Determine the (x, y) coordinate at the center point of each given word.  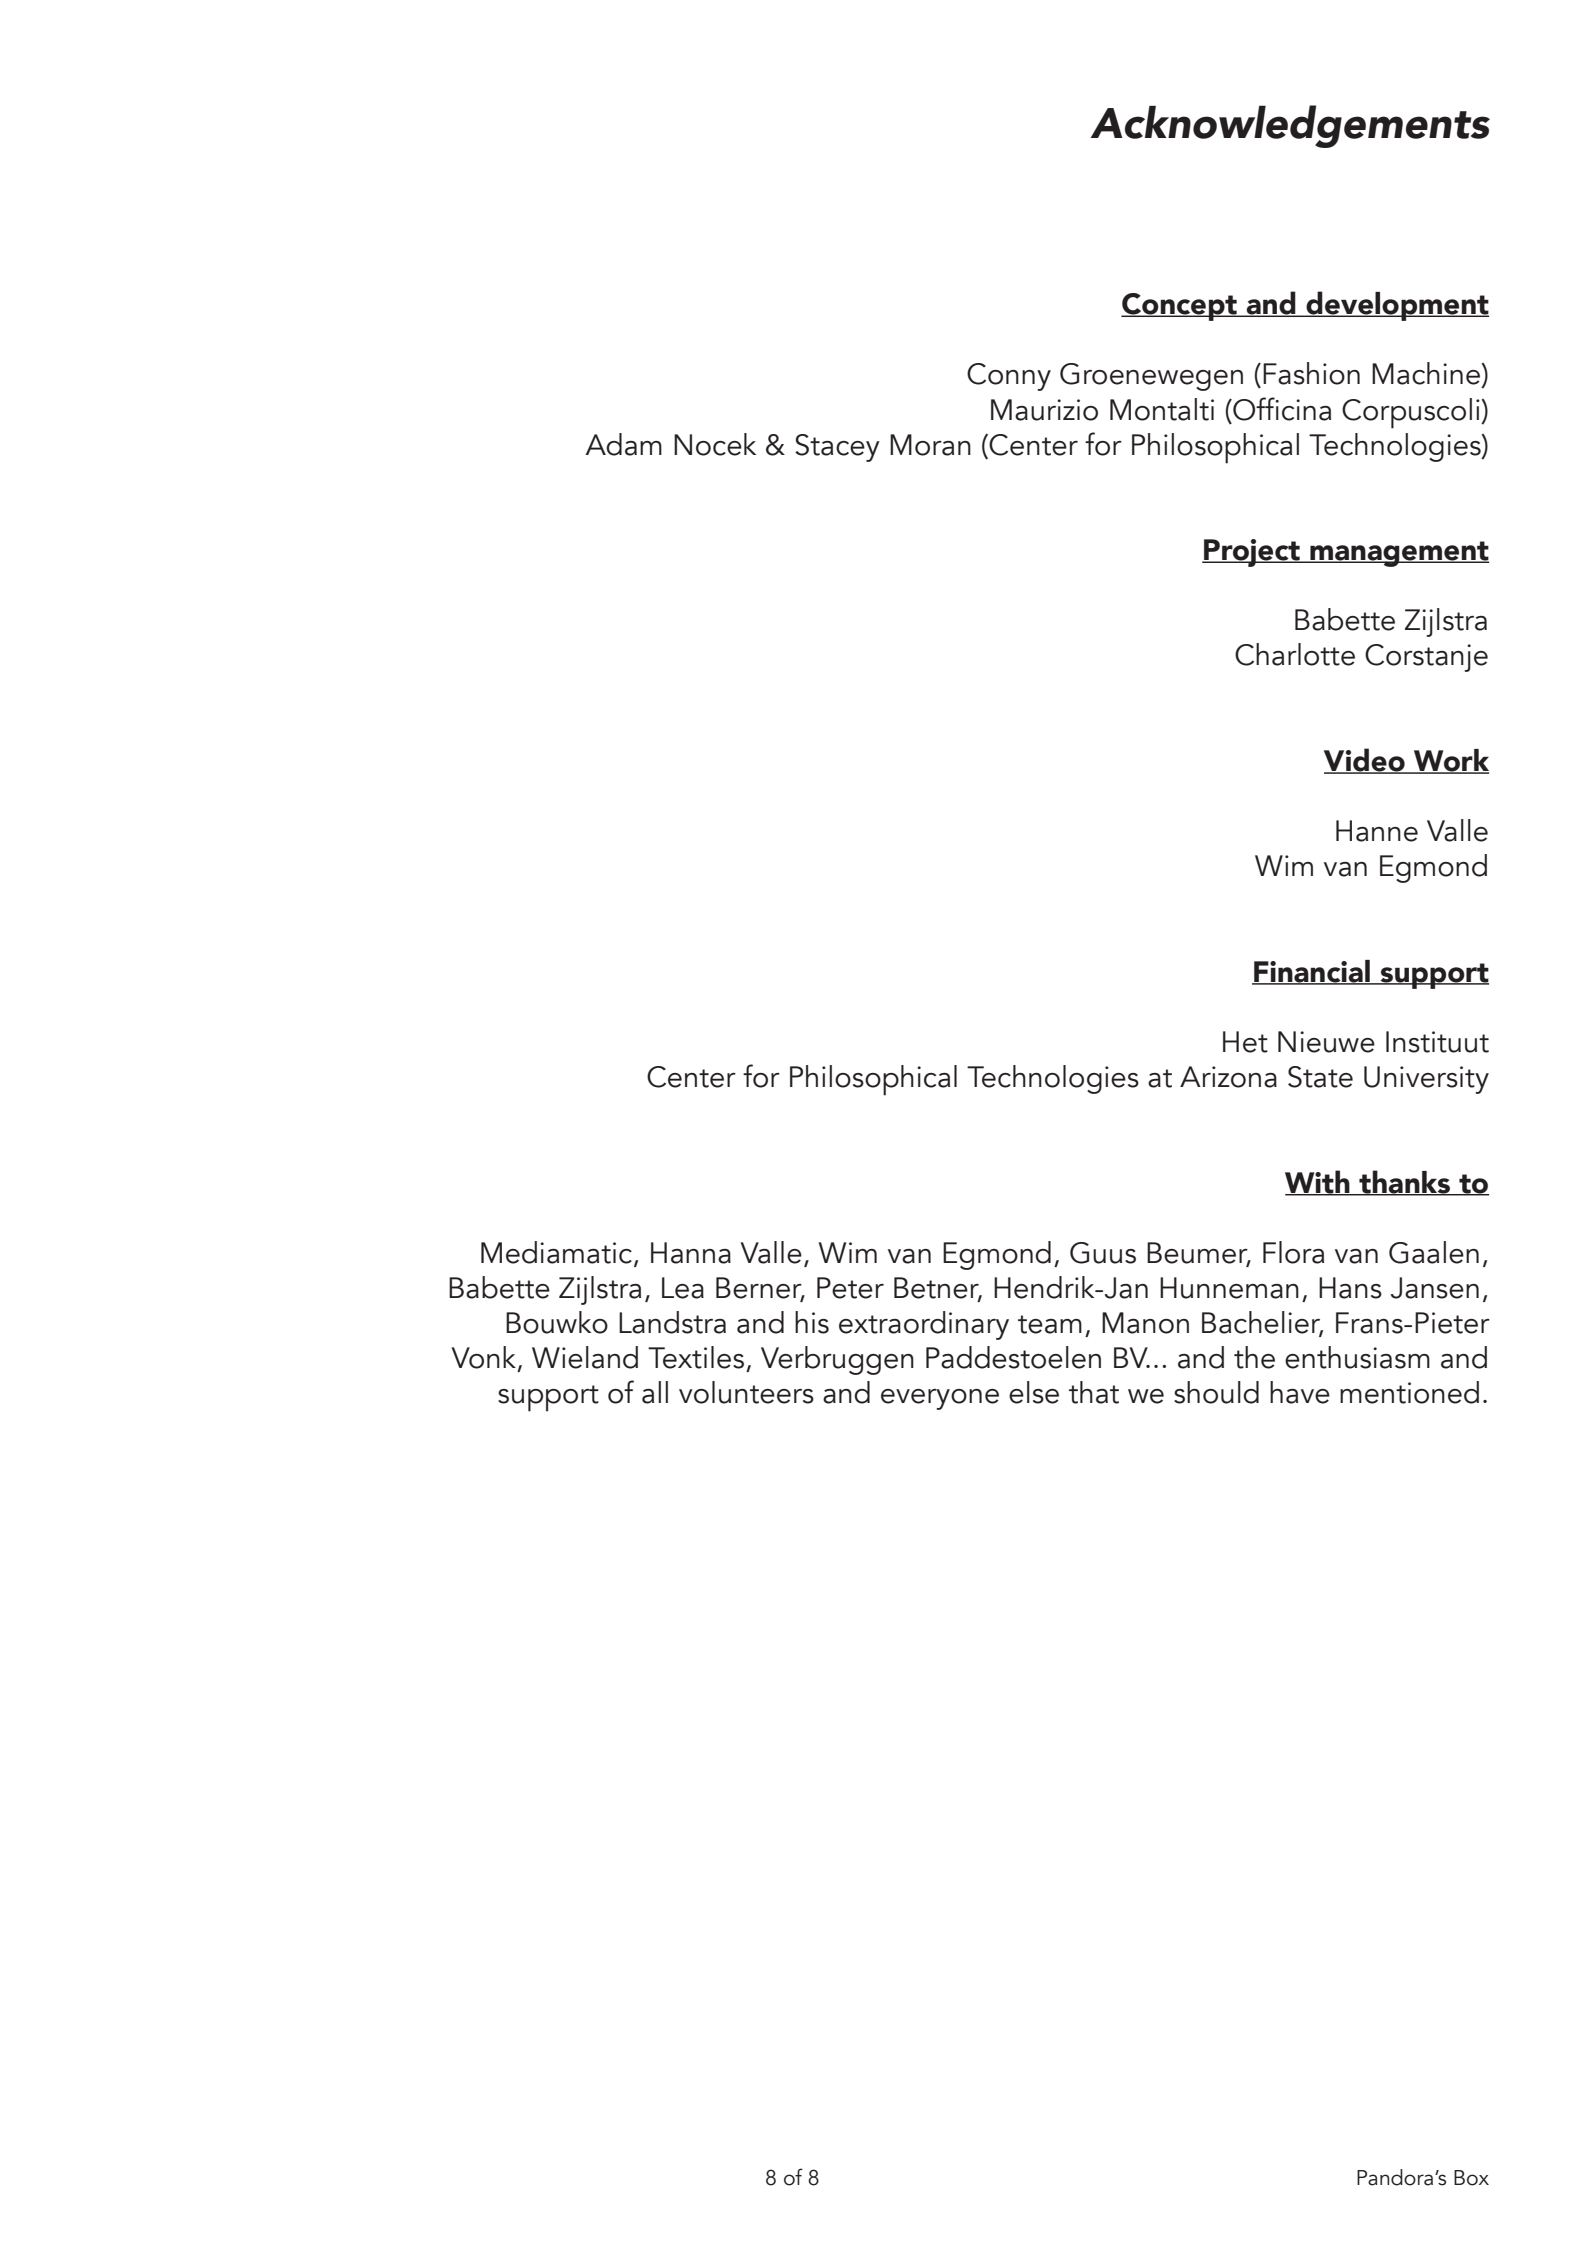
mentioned (1409, 1392)
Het (1245, 1042)
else (1034, 1392)
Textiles (696, 1357)
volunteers (746, 1392)
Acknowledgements (1290, 126)
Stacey (837, 448)
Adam (623, 444)
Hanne (1377, 831)
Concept (1180, 307)
